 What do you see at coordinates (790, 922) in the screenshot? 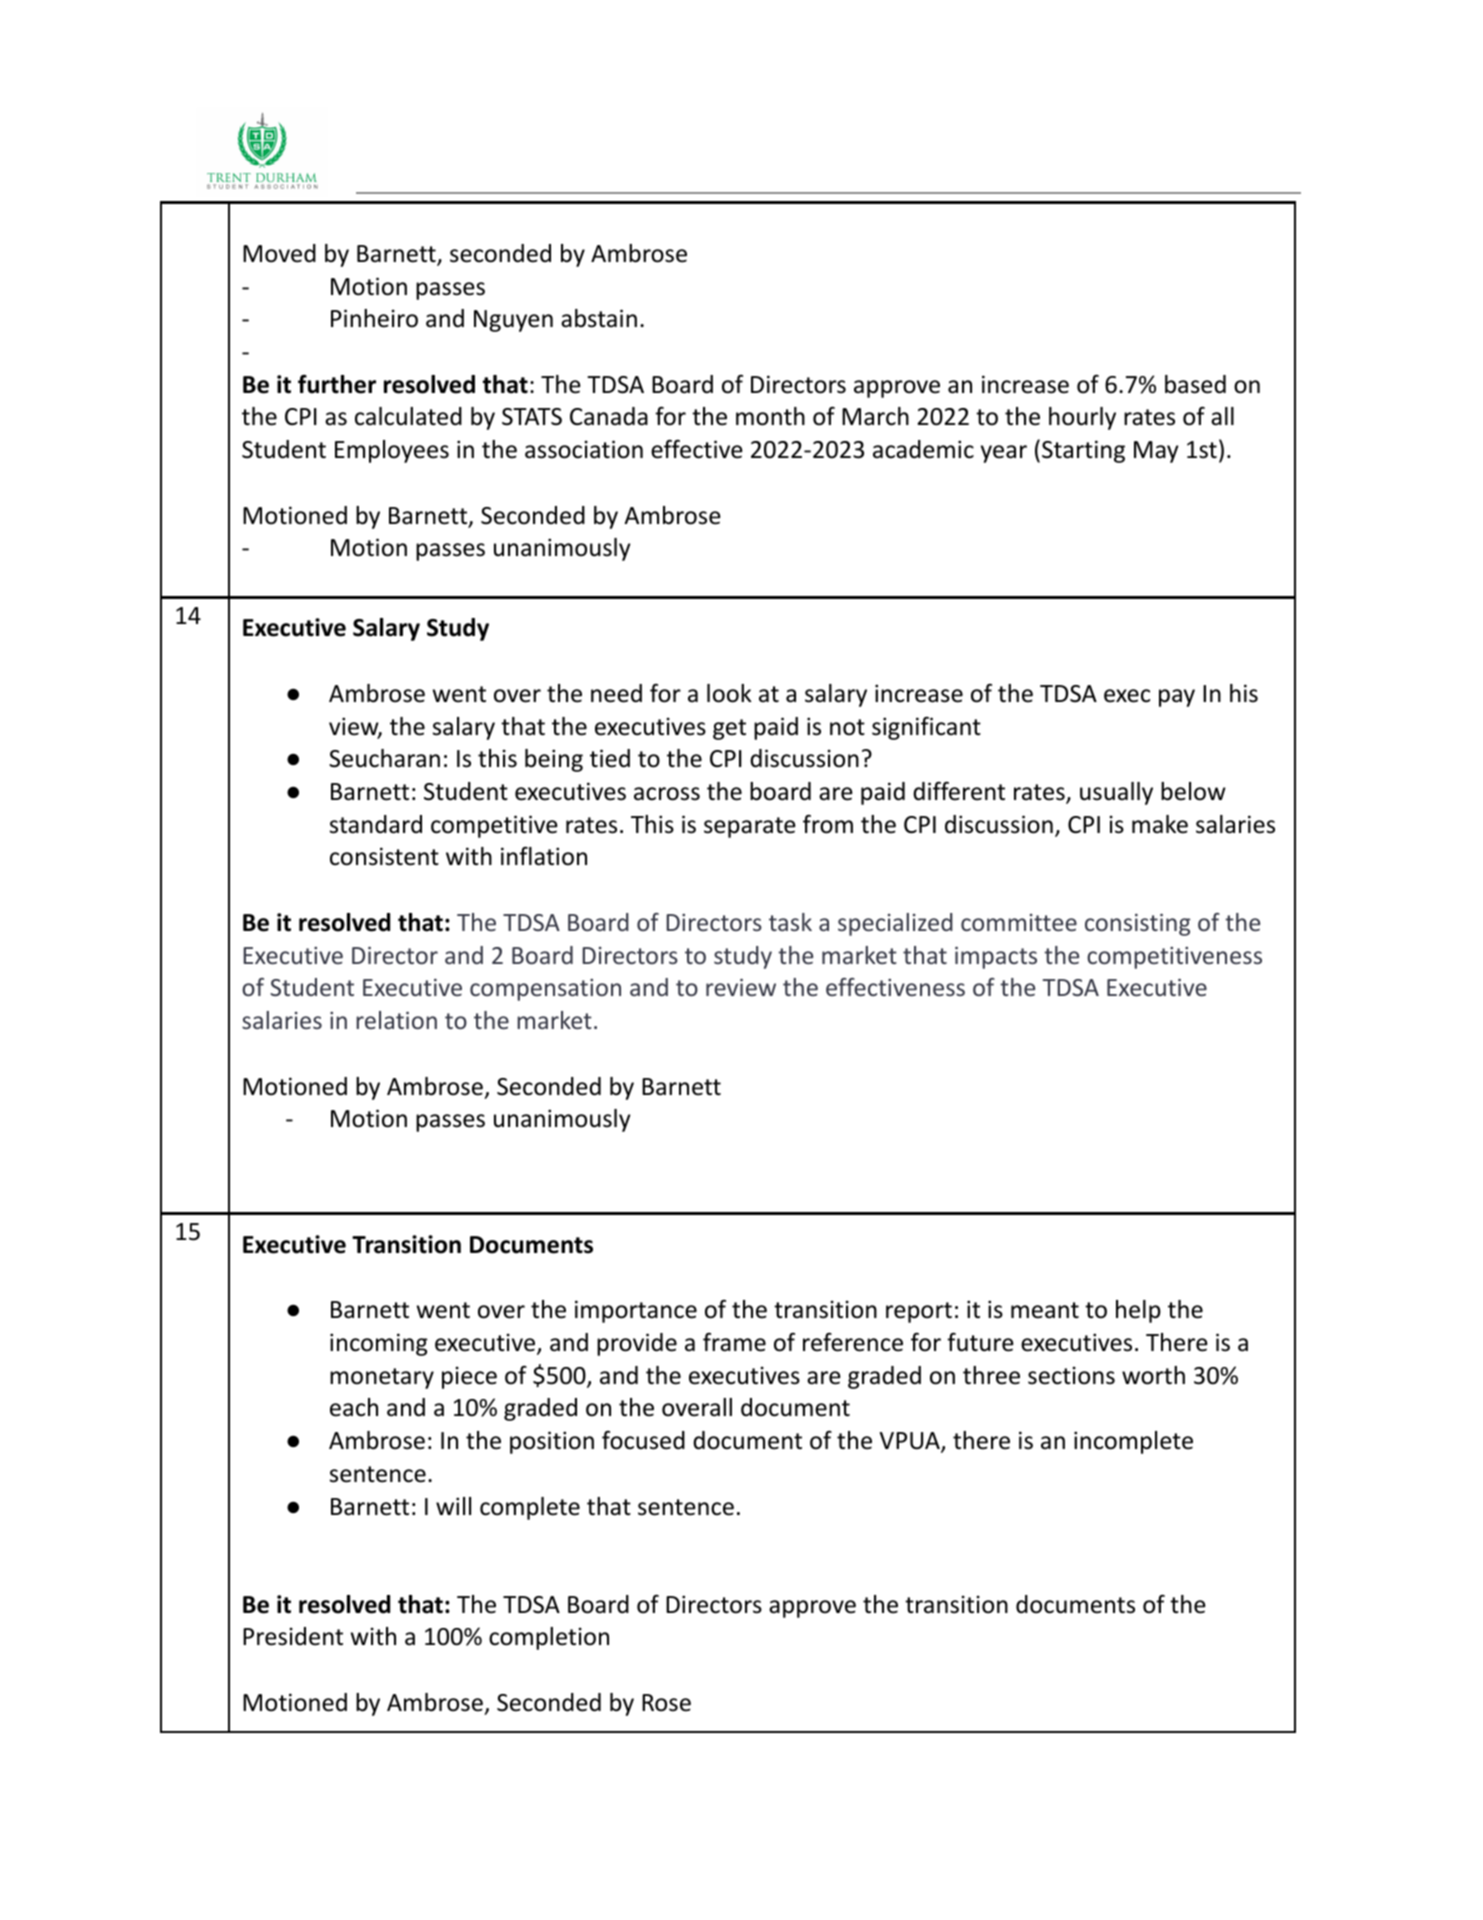
I see `task` at bounding box center [790, 922].
